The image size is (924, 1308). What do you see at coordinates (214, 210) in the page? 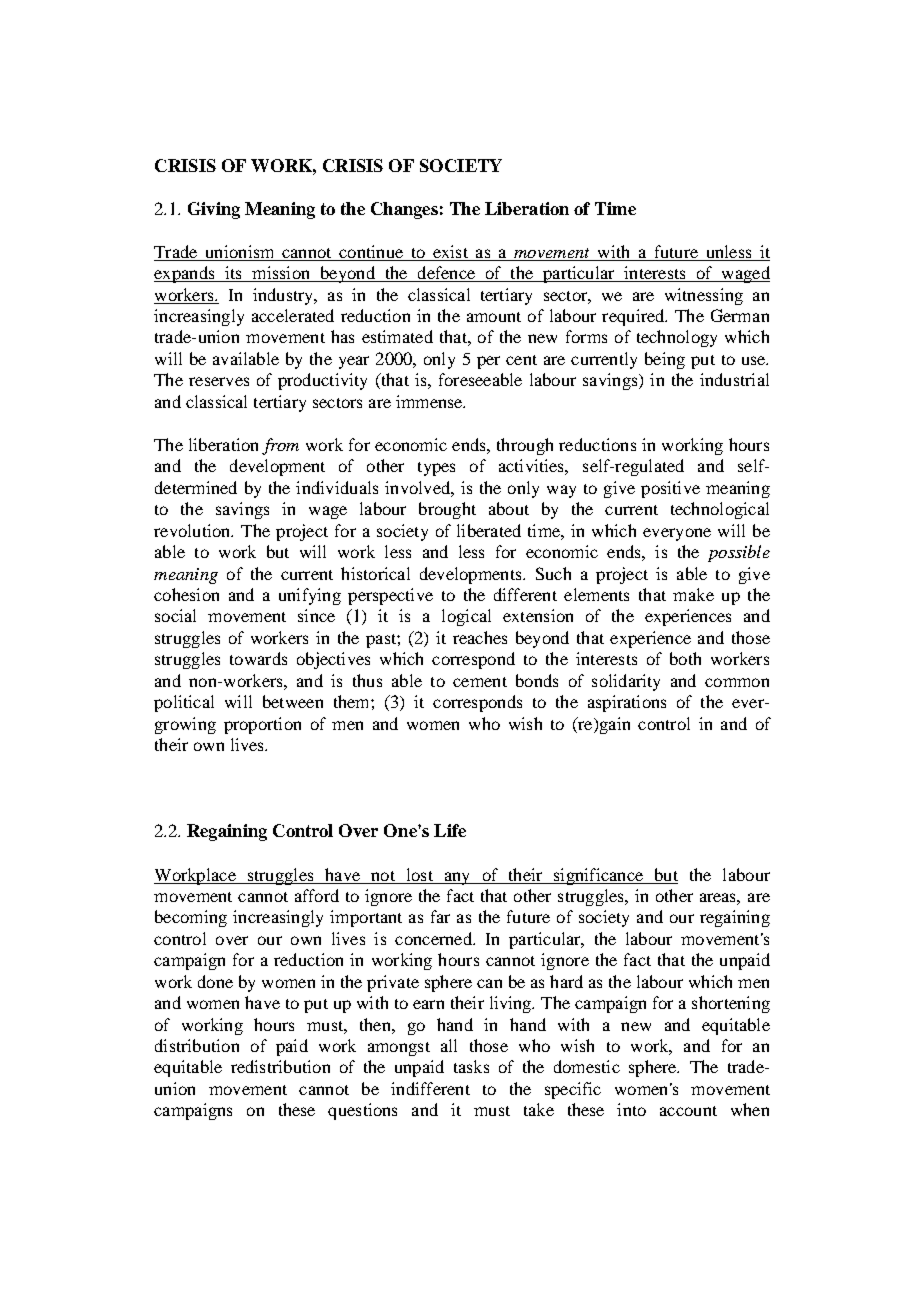
I see `Giving` at bounding box center [214, 210].
